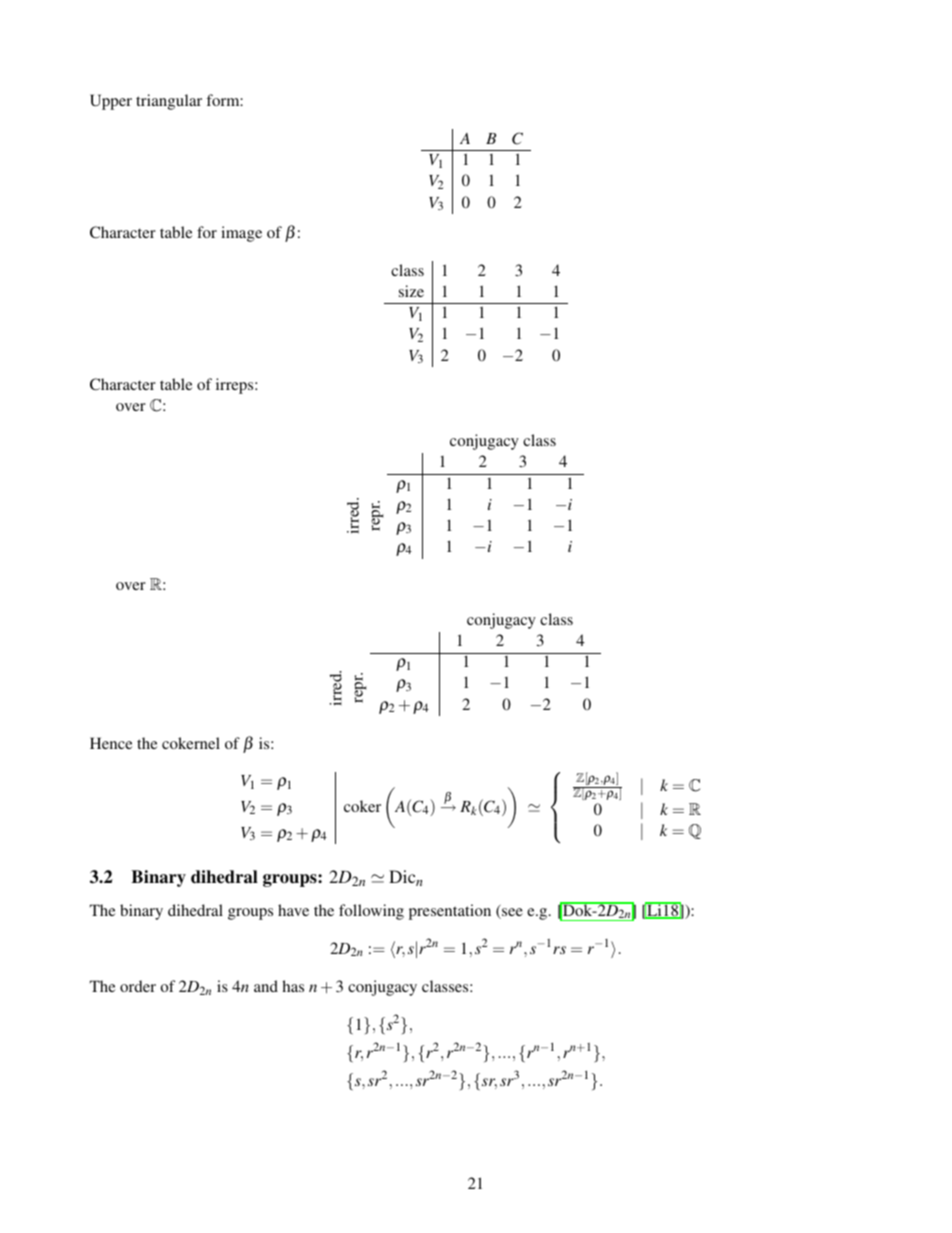  What do you see at coordinates (293, 986) in the image?
I see `has` at bounding box center [293, 986].
